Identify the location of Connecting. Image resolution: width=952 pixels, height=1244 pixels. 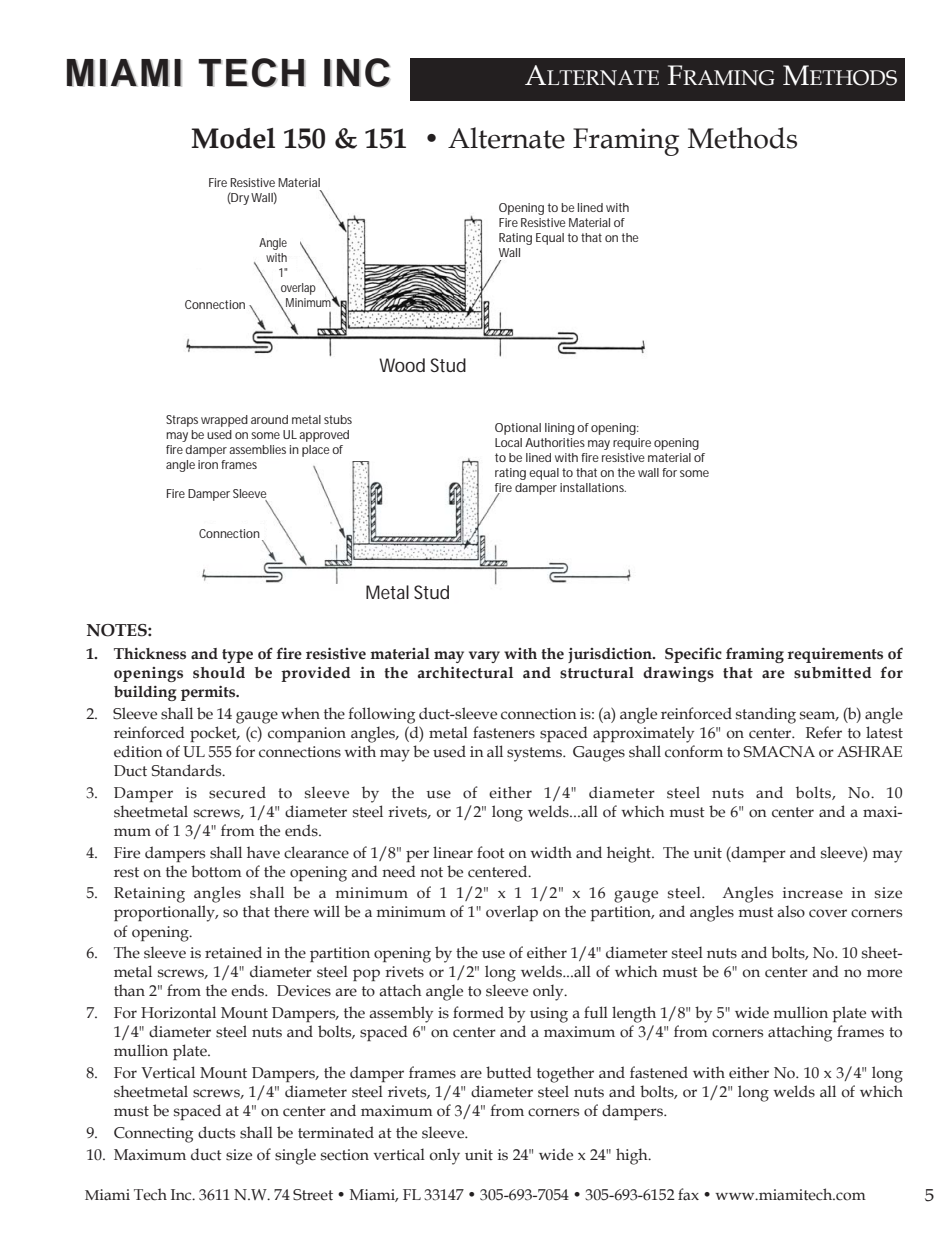
(153, 1135).
